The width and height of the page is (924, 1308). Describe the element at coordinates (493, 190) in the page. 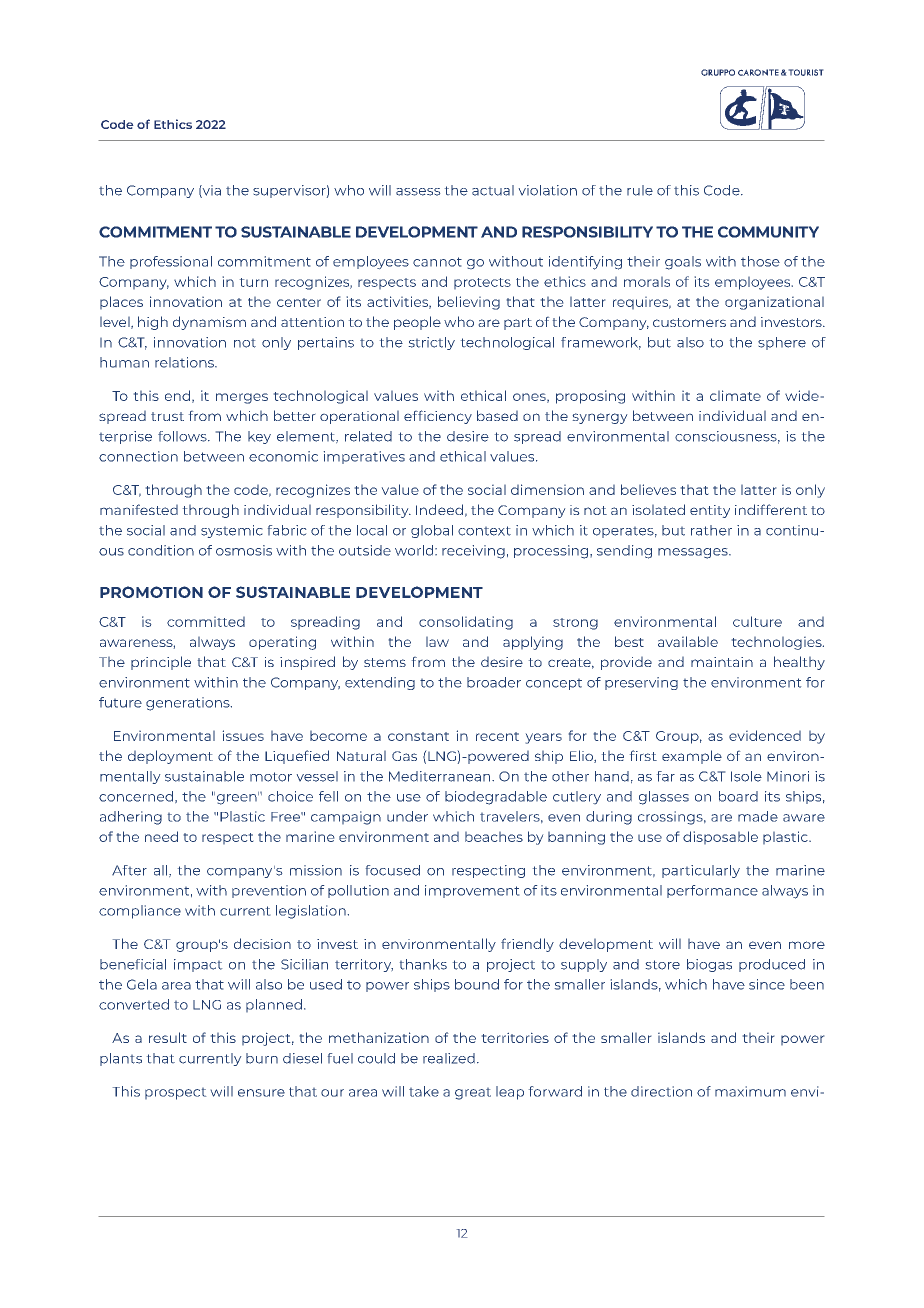

I see `actual` at that location.
